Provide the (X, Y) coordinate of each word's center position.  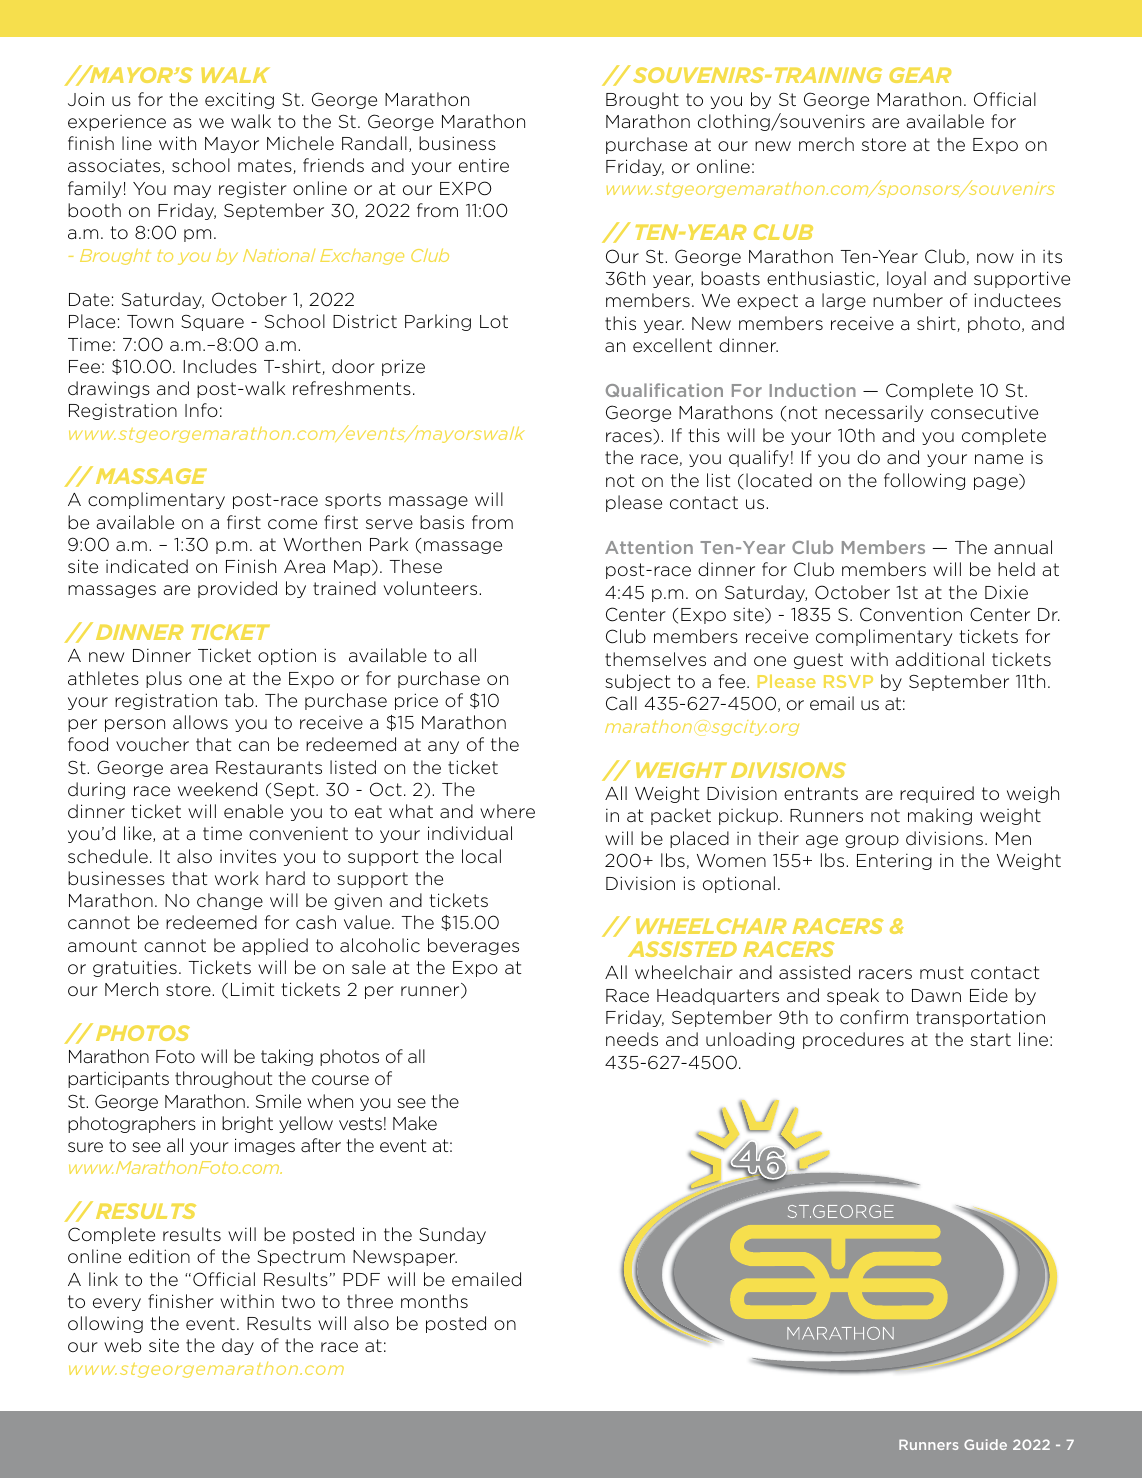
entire (484, 166)
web (122, 1345)
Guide (985, 1444)
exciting (239, 100)
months (434, 1301)
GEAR (920, 75)
